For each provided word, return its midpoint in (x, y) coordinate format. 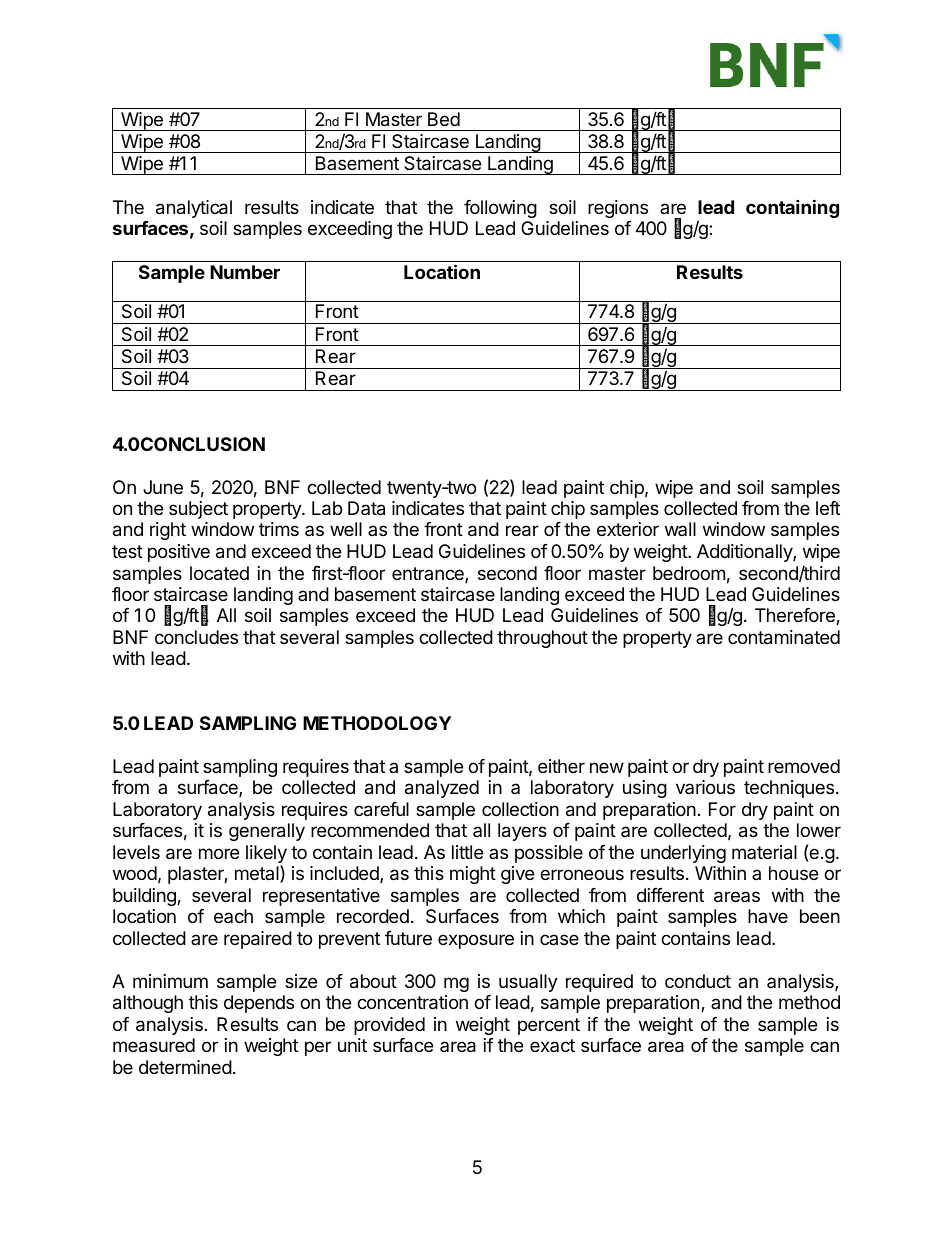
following (500, 209)
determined (185, 1067)
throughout (542, 639)
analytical (194, 209)
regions (618, 209)
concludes (196, 637)
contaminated (784, 637)
